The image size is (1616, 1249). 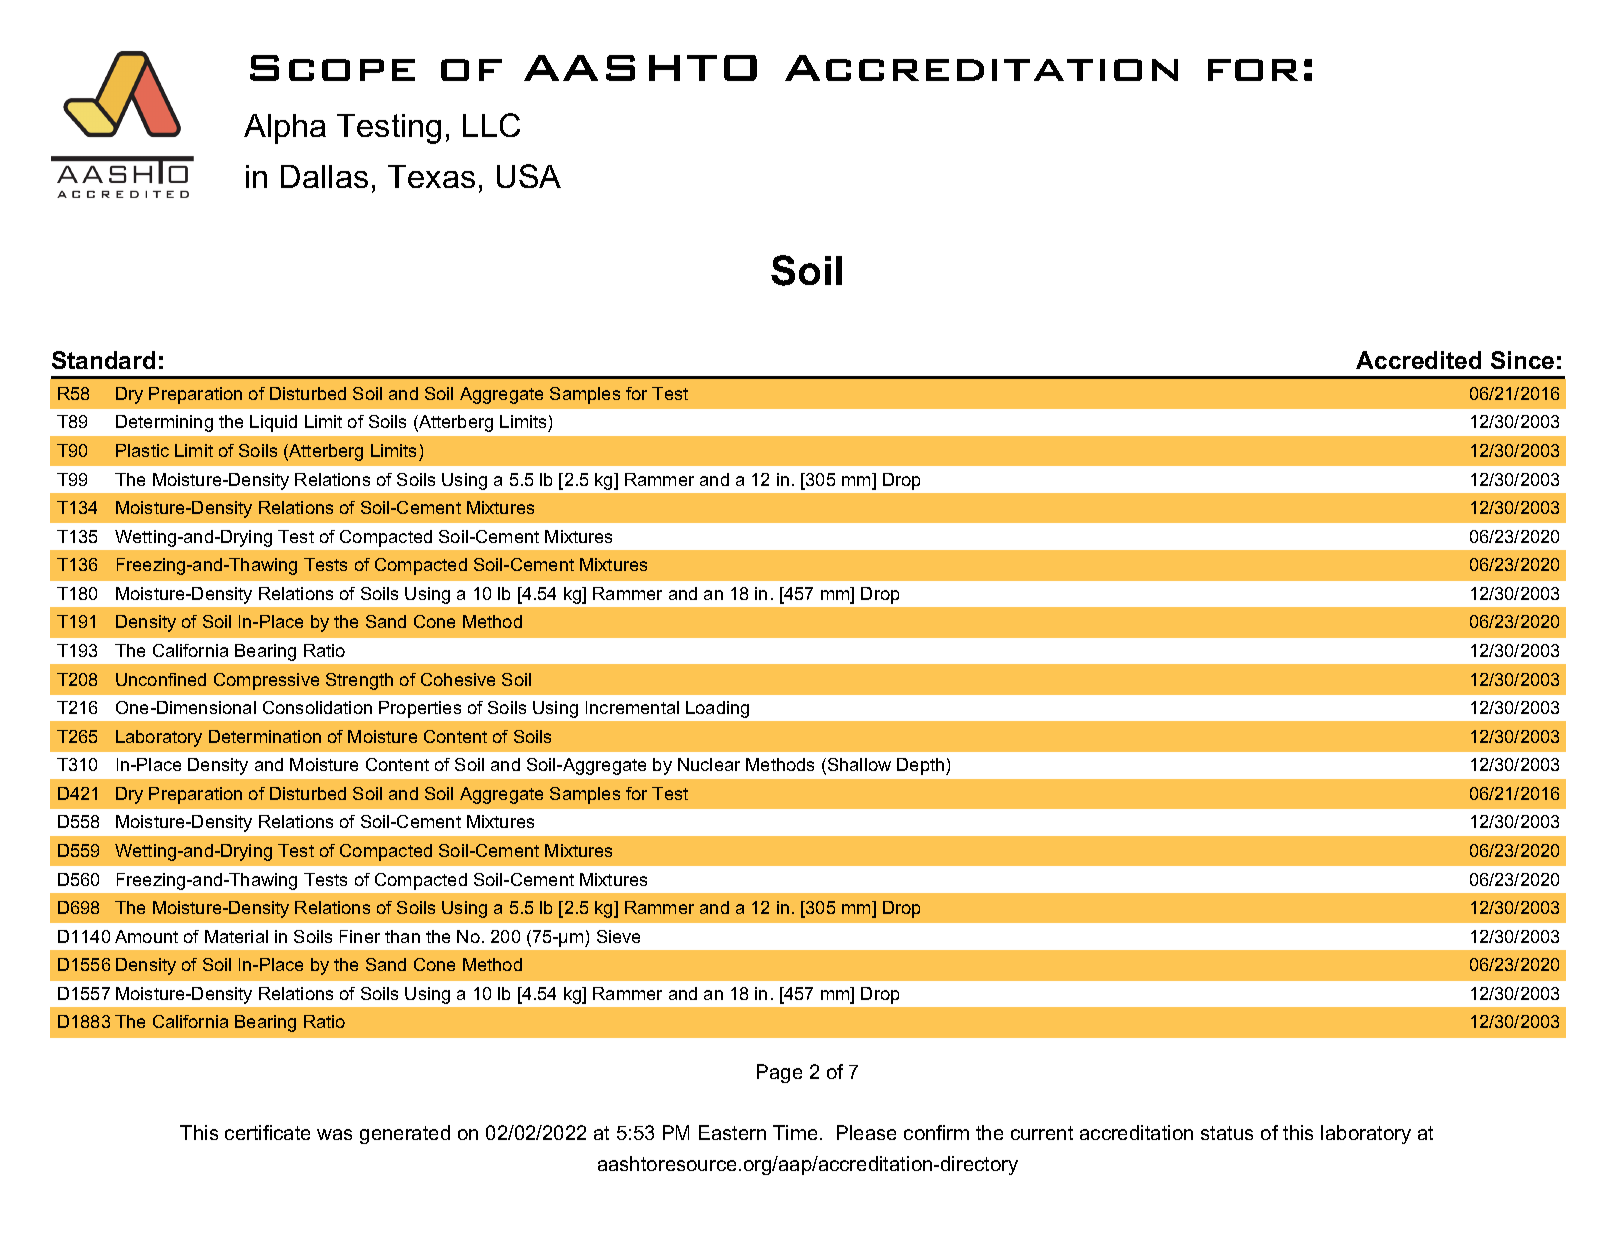 What do you see at coordinates (1418, 360) in the screenshot?
I see `Accredited` at bounding box center [1418, 360].
